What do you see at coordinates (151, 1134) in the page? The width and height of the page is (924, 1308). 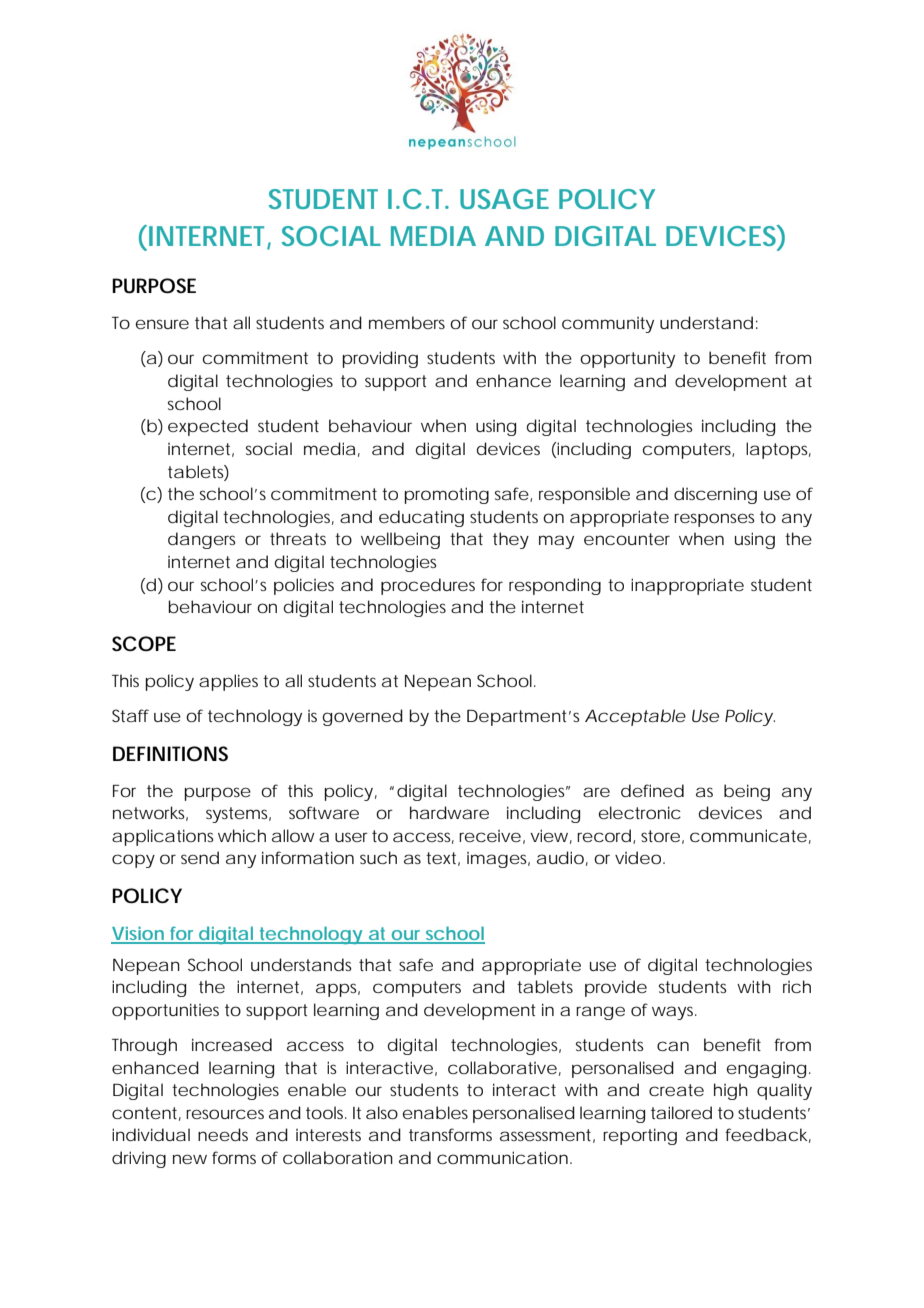 I see `individual` at bounding box center [151, 1134].
